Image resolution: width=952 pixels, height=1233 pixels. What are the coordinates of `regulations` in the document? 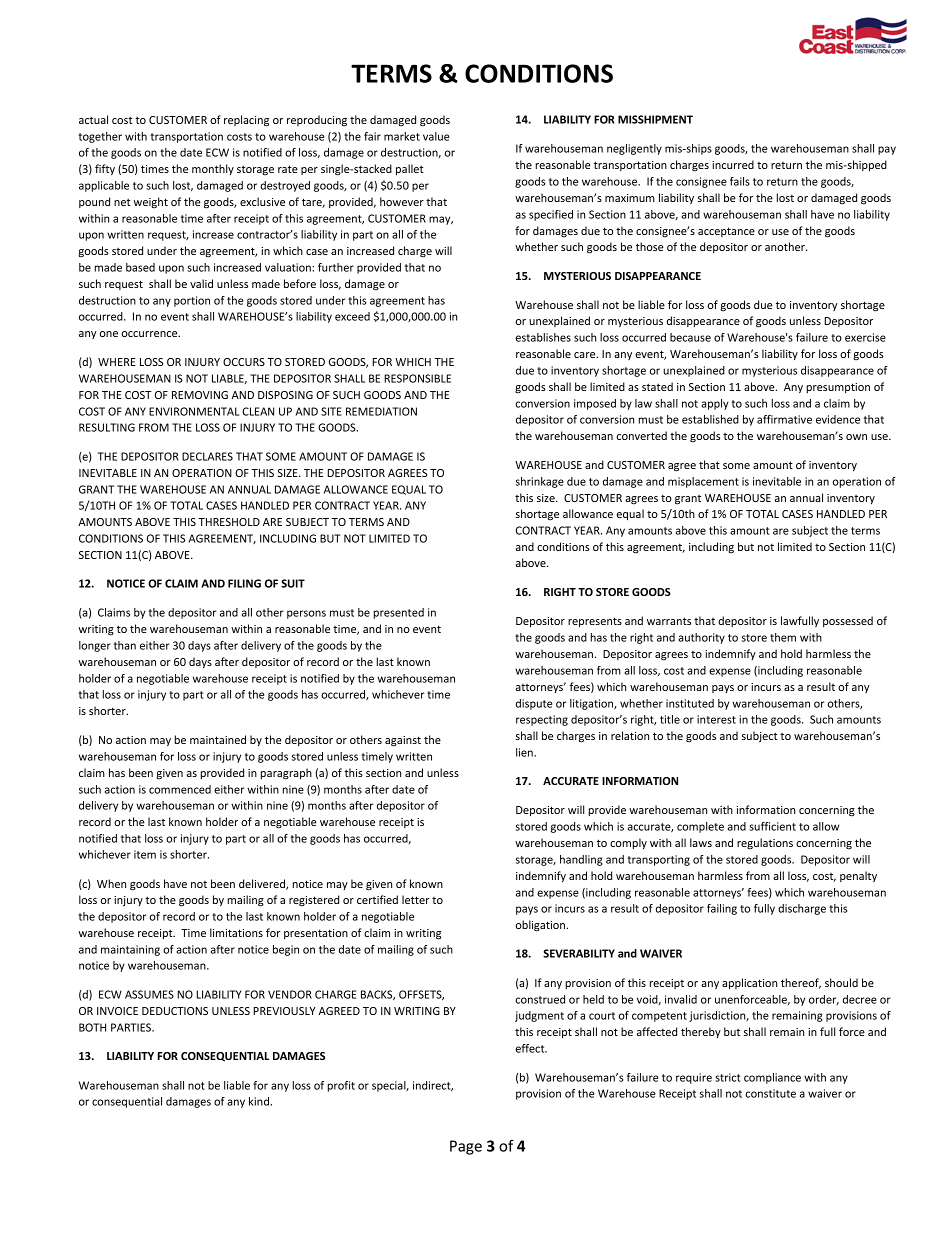 It's located at (765, 844).
